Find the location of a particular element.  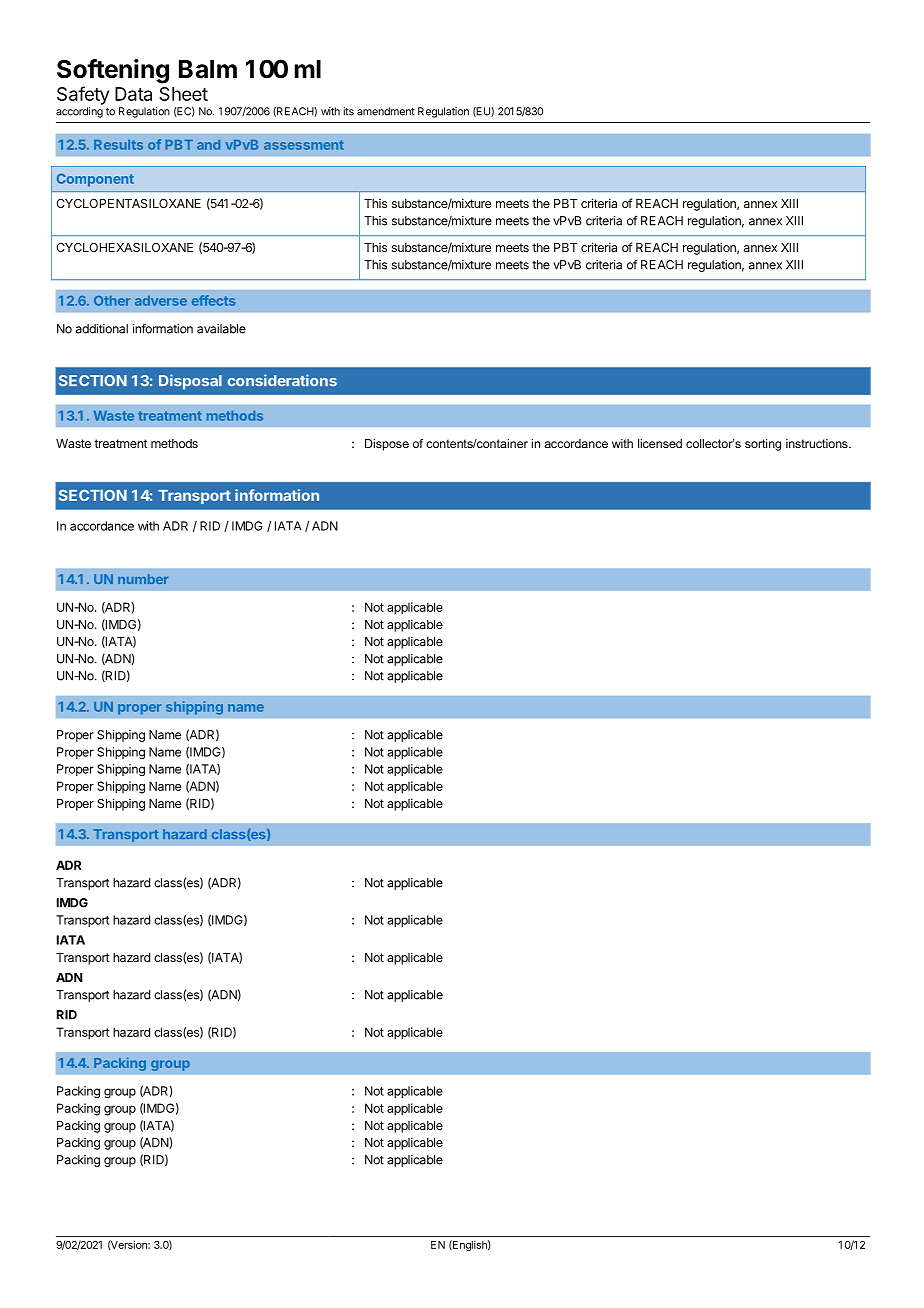

considerations is located at coordinates (282, 380).
